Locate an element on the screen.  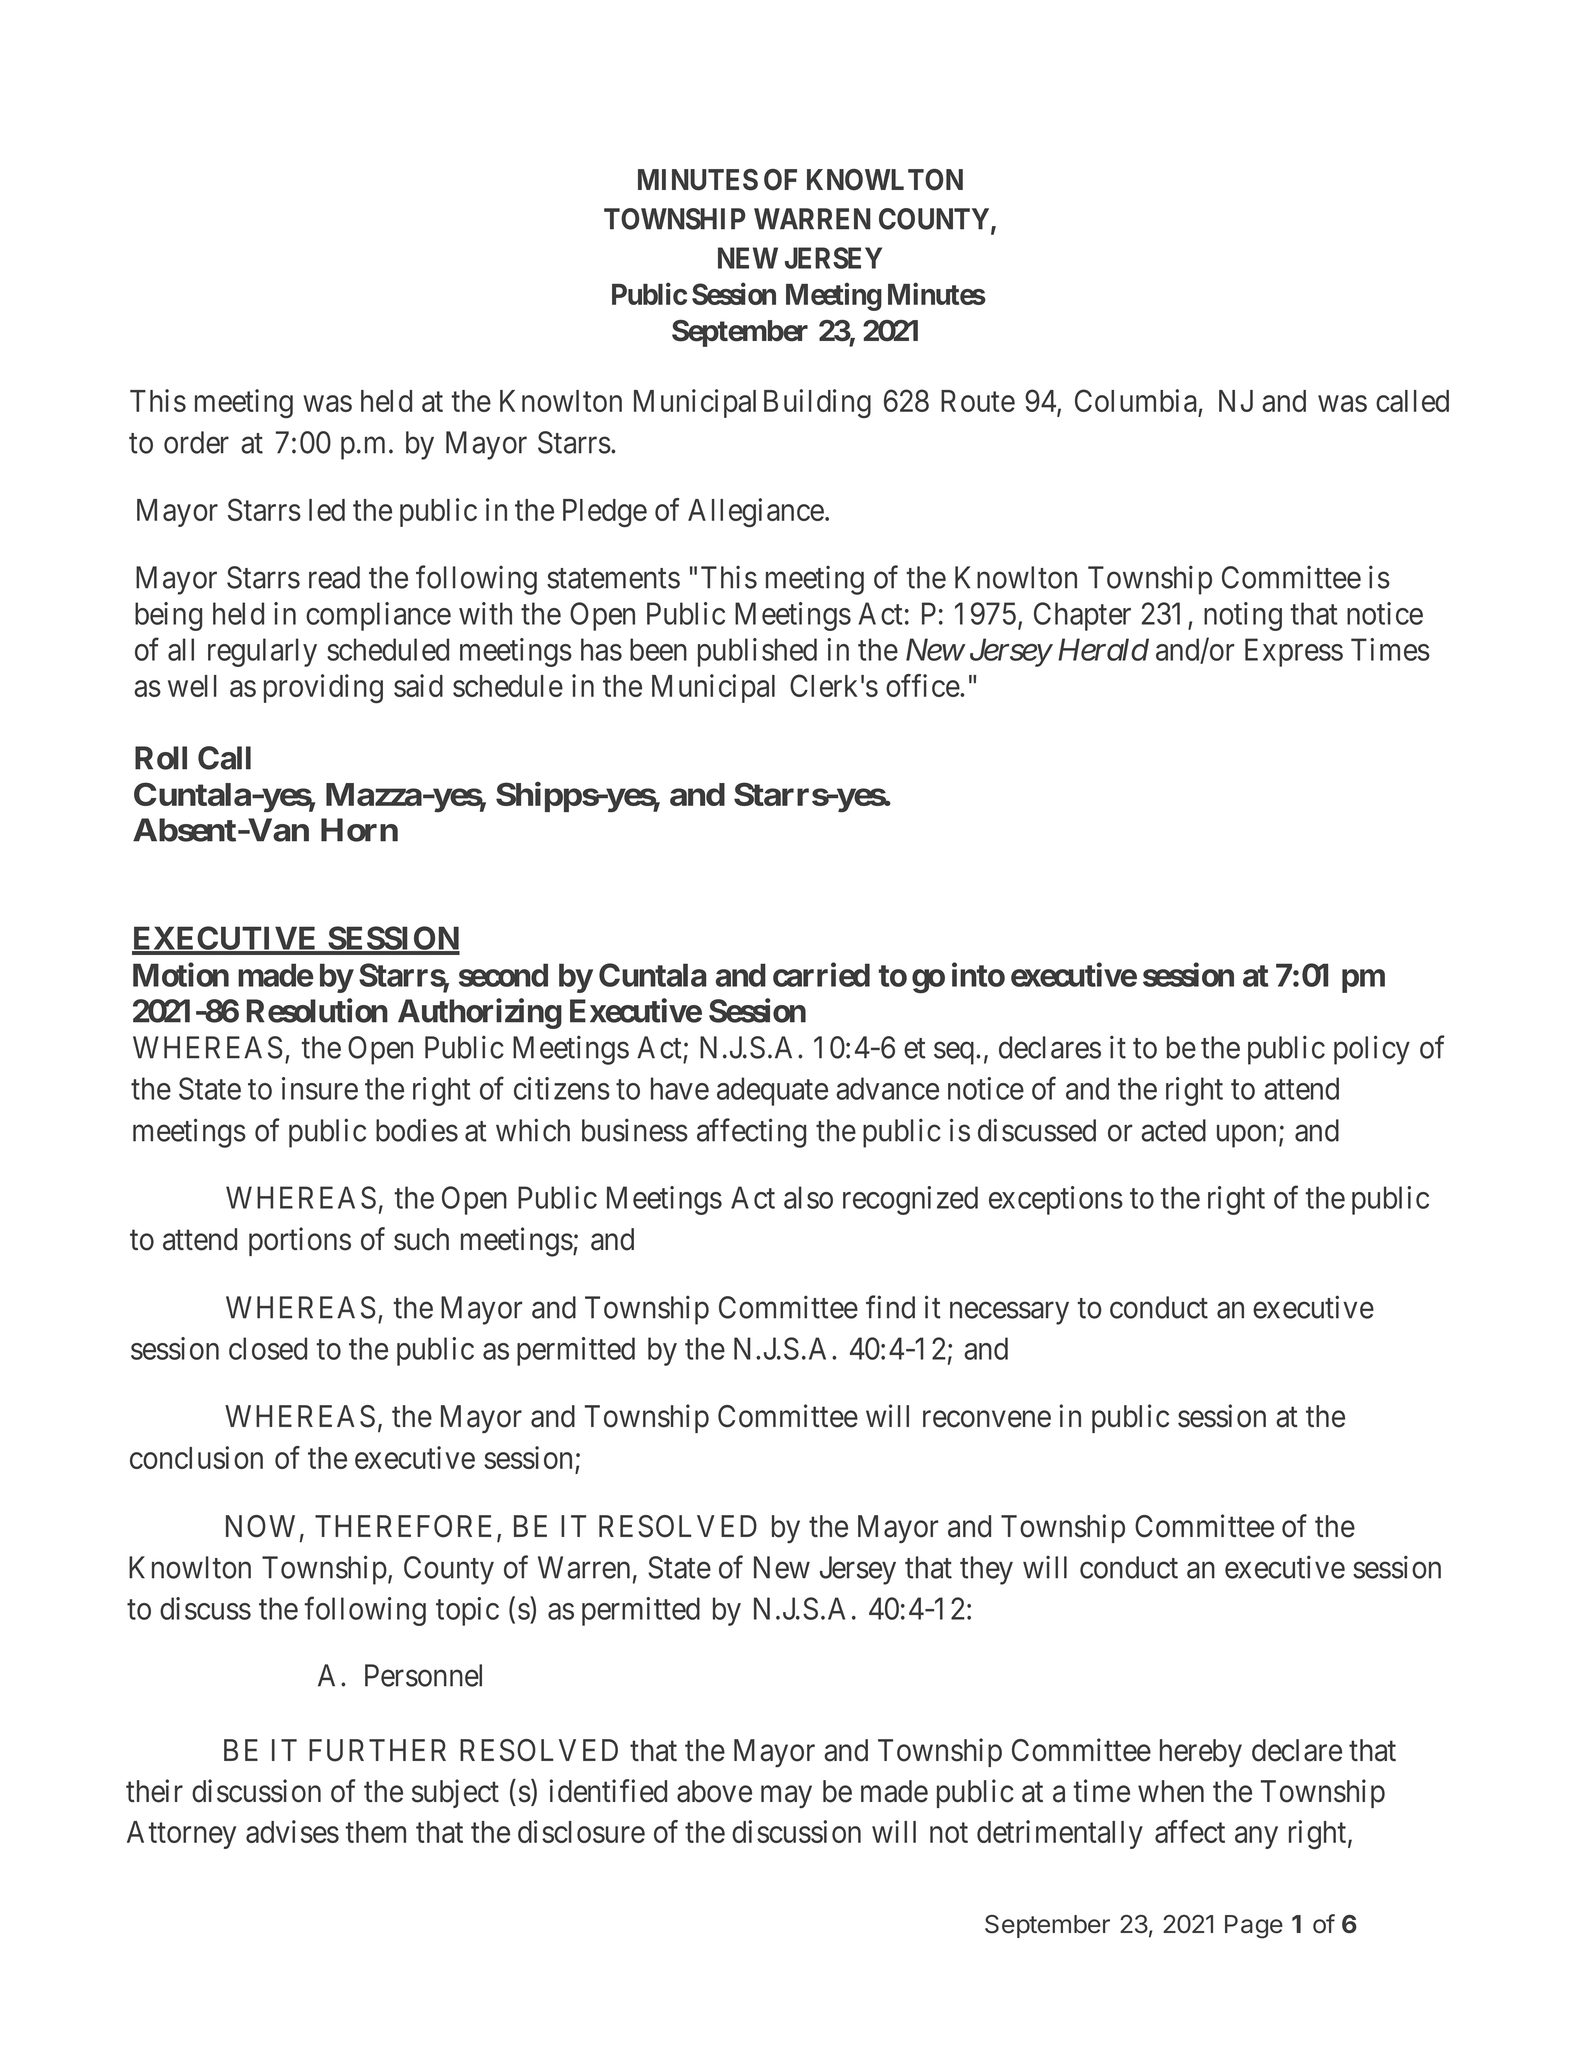
when is located at coordinates (1171, 1791).
